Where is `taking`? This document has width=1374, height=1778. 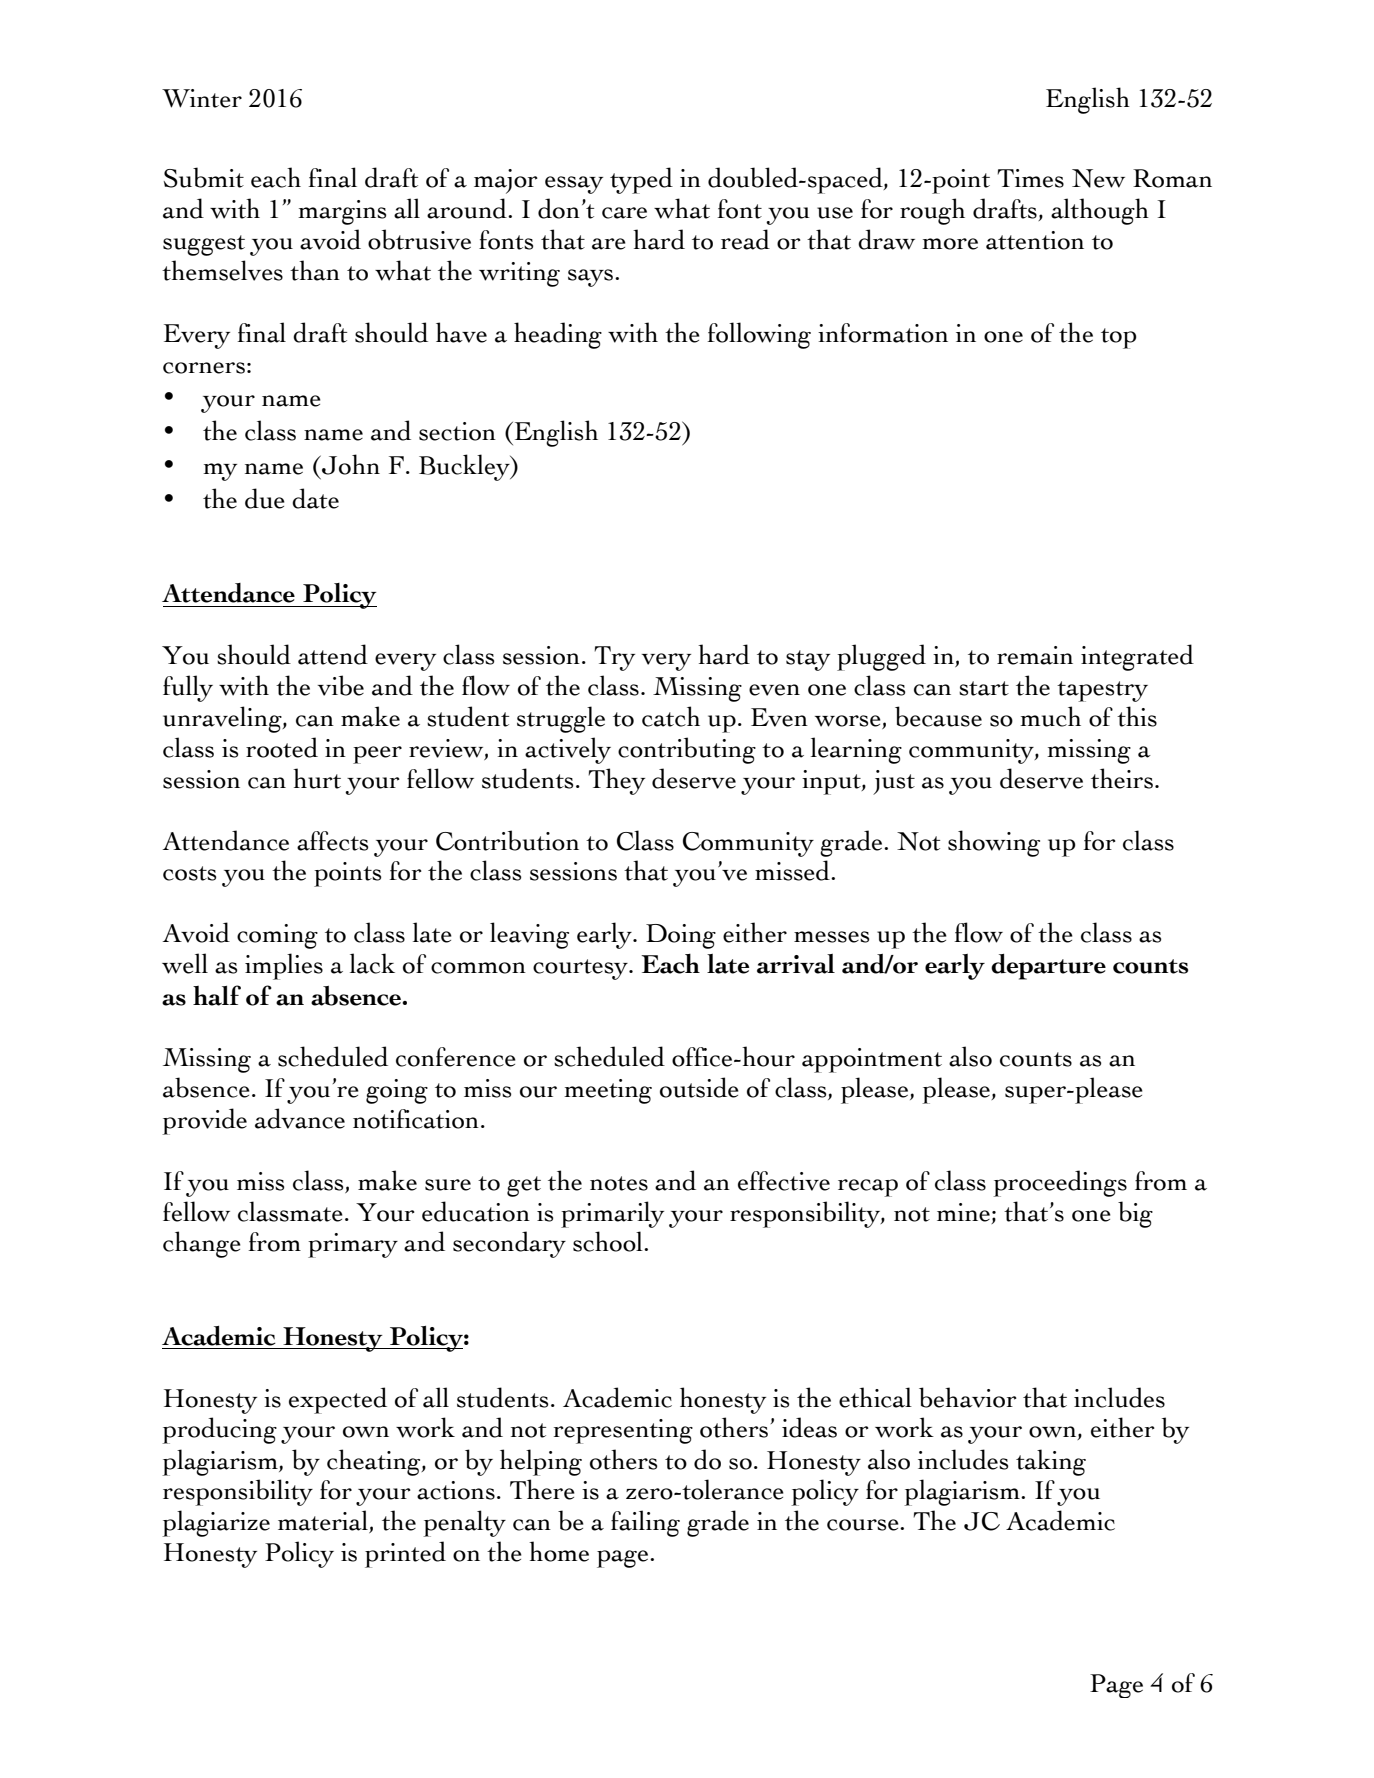
taking is located at coordinates (1051, 1462).
